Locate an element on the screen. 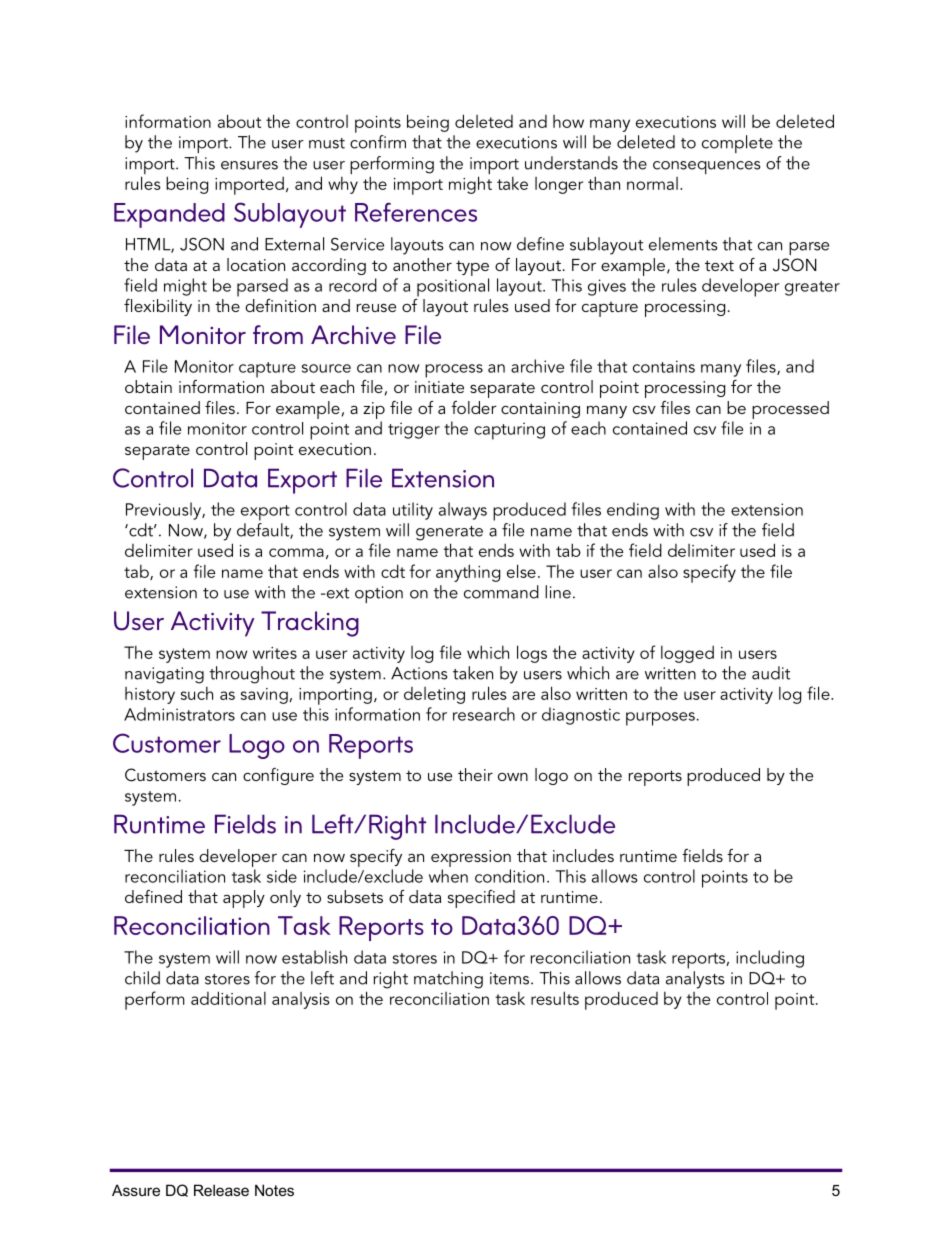 The width and height of the screenshot is (952, 1233). longer is located at coordinates (559, 185).
